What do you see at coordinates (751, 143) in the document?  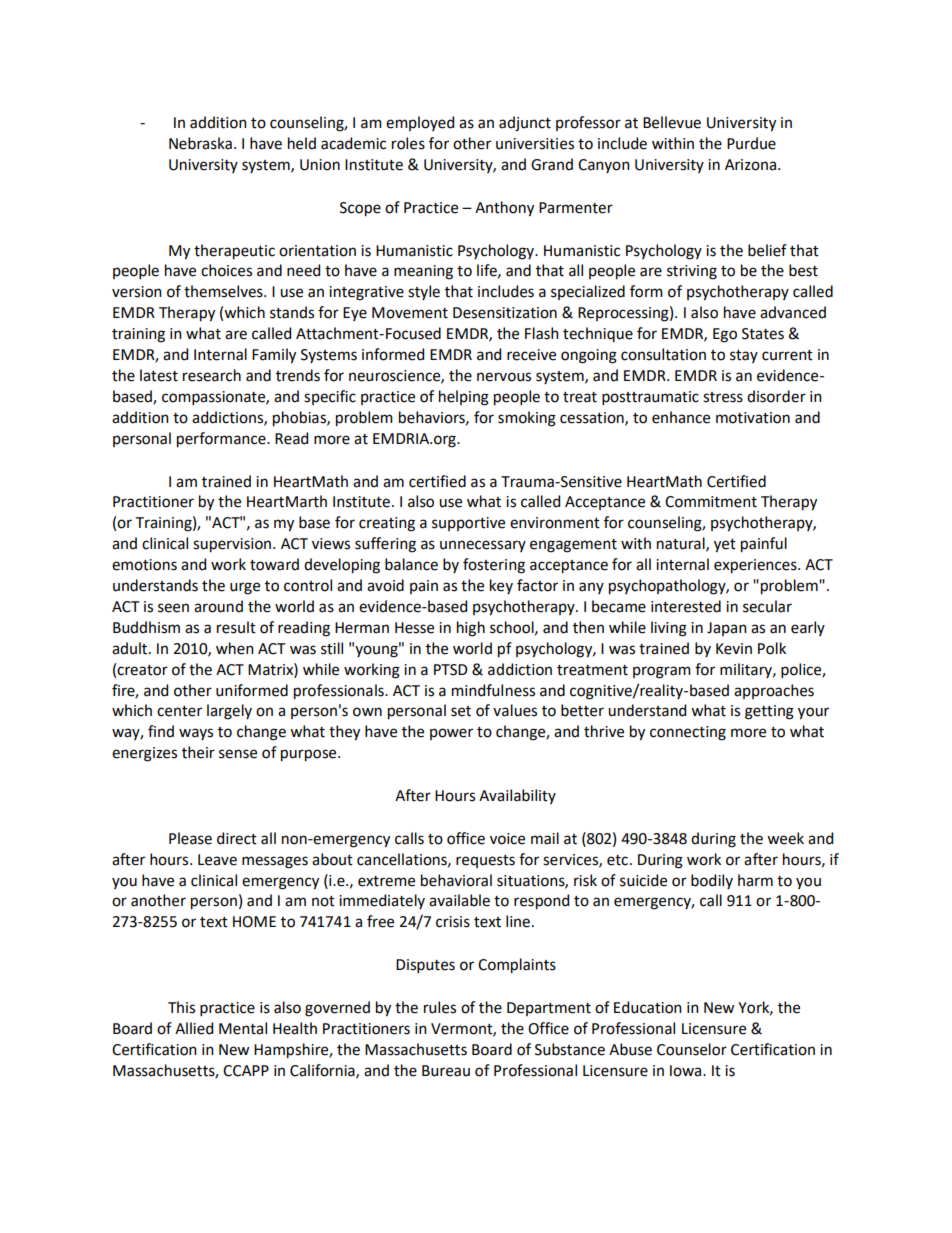 I see `Purdue` at bounding box center [751, 143].
